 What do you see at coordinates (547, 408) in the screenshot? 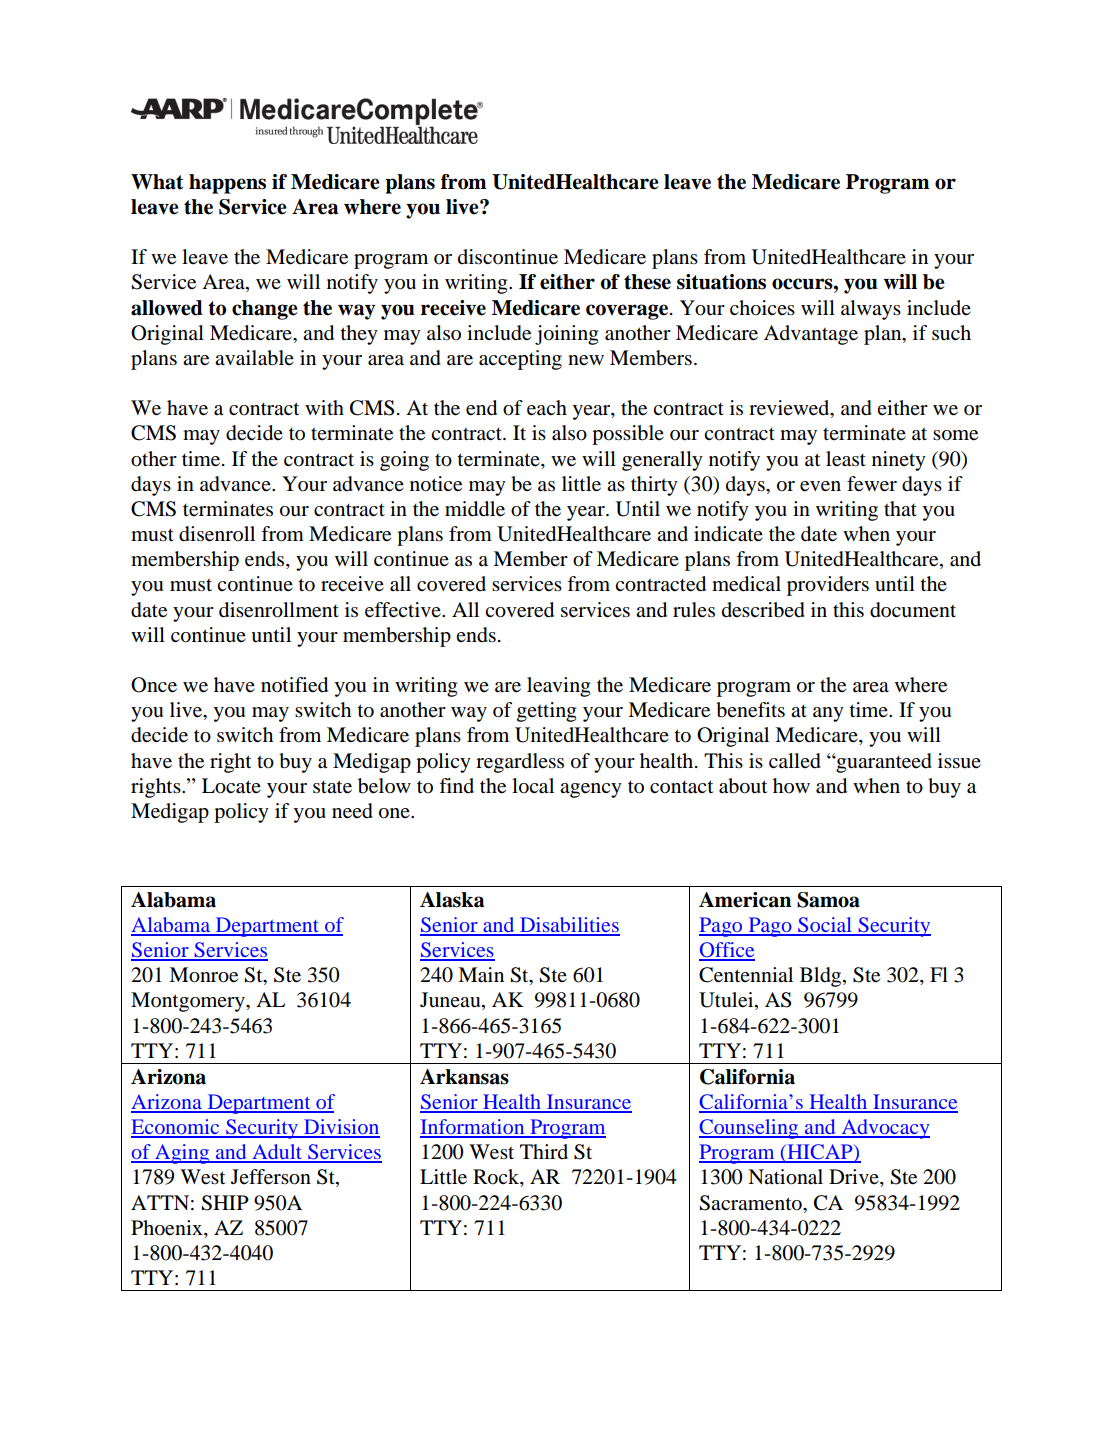
I see `each` at bounding box center [547, 408].
